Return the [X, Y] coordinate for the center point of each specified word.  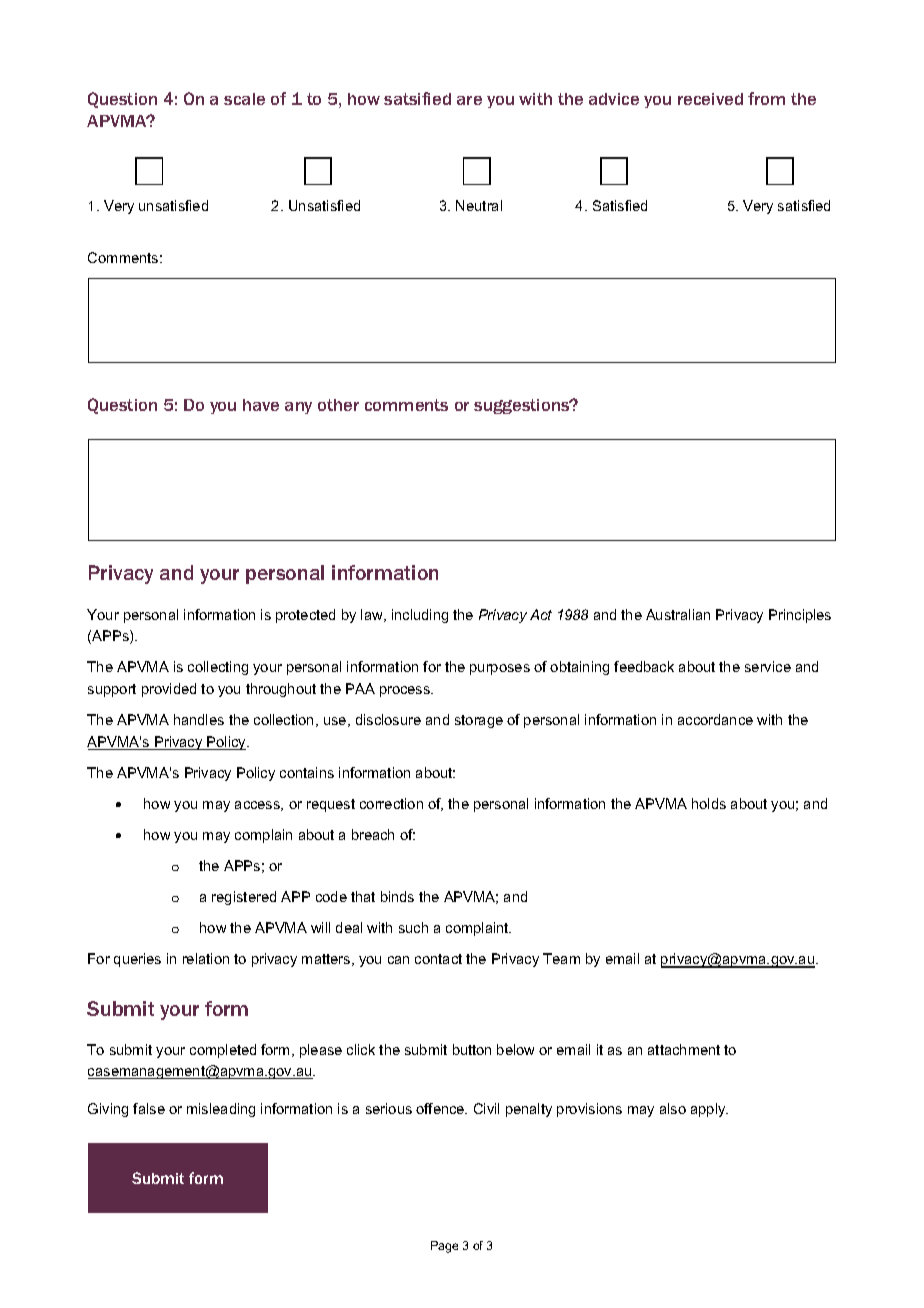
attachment [684, 1049]
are [469, 100]
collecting [218, 668]
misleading [221, 1110]
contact [438, 959]
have [261, 405]
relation [206, 958]
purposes [500, 669]
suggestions [523, 406]
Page [444, 1247]
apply [709, 1110]
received [710, 99]
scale [244, 99]
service [768, 666]
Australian [678, 614]
